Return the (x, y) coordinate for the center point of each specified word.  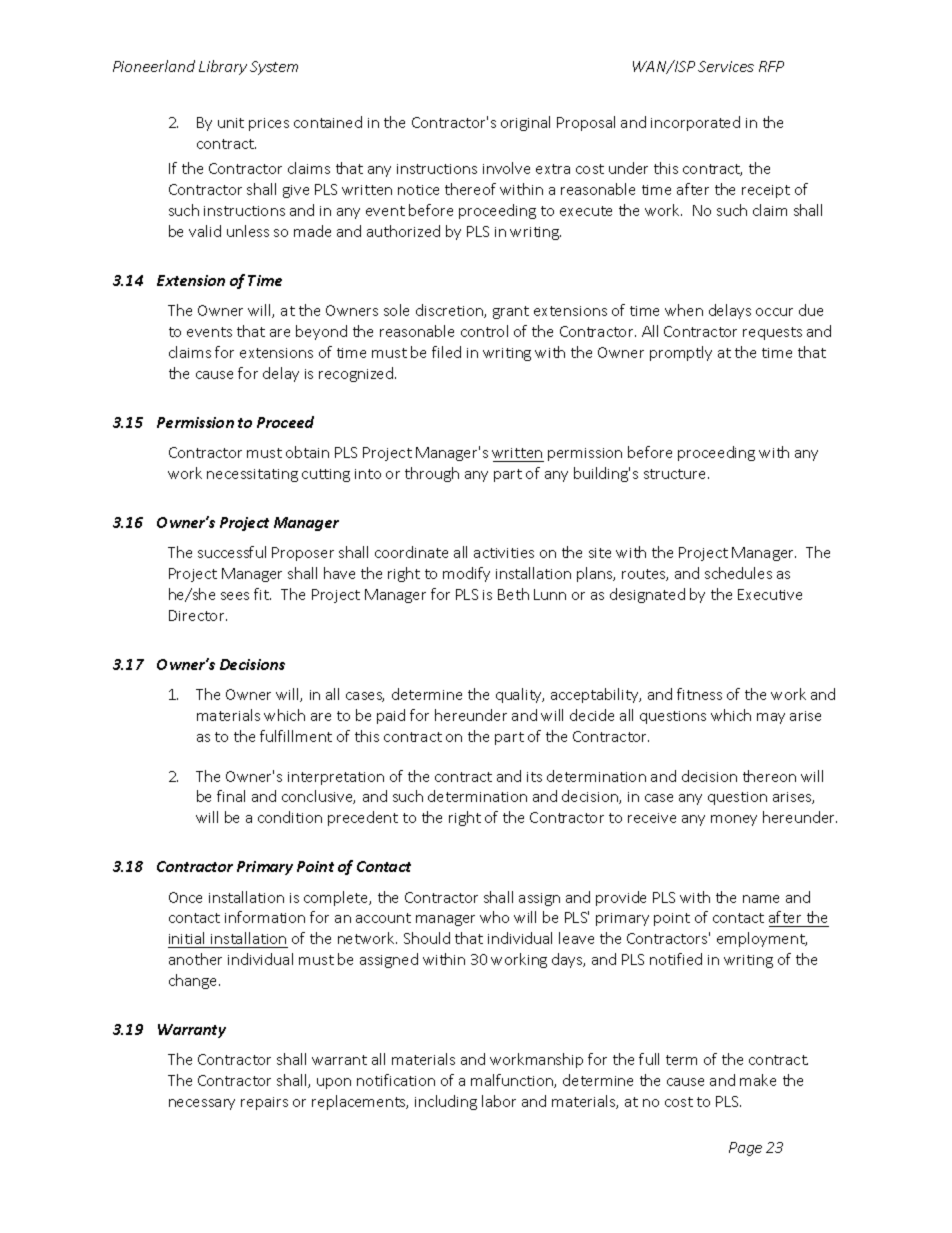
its (534, 777)
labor (499, 1101)
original (525, 123)
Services (726, 66)
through (432, 474)
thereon (769, 776)
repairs (264, 1103)
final (231, 796)
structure (676, 474)
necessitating (252, 475)
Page (745, 1149)
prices (269, 124)
